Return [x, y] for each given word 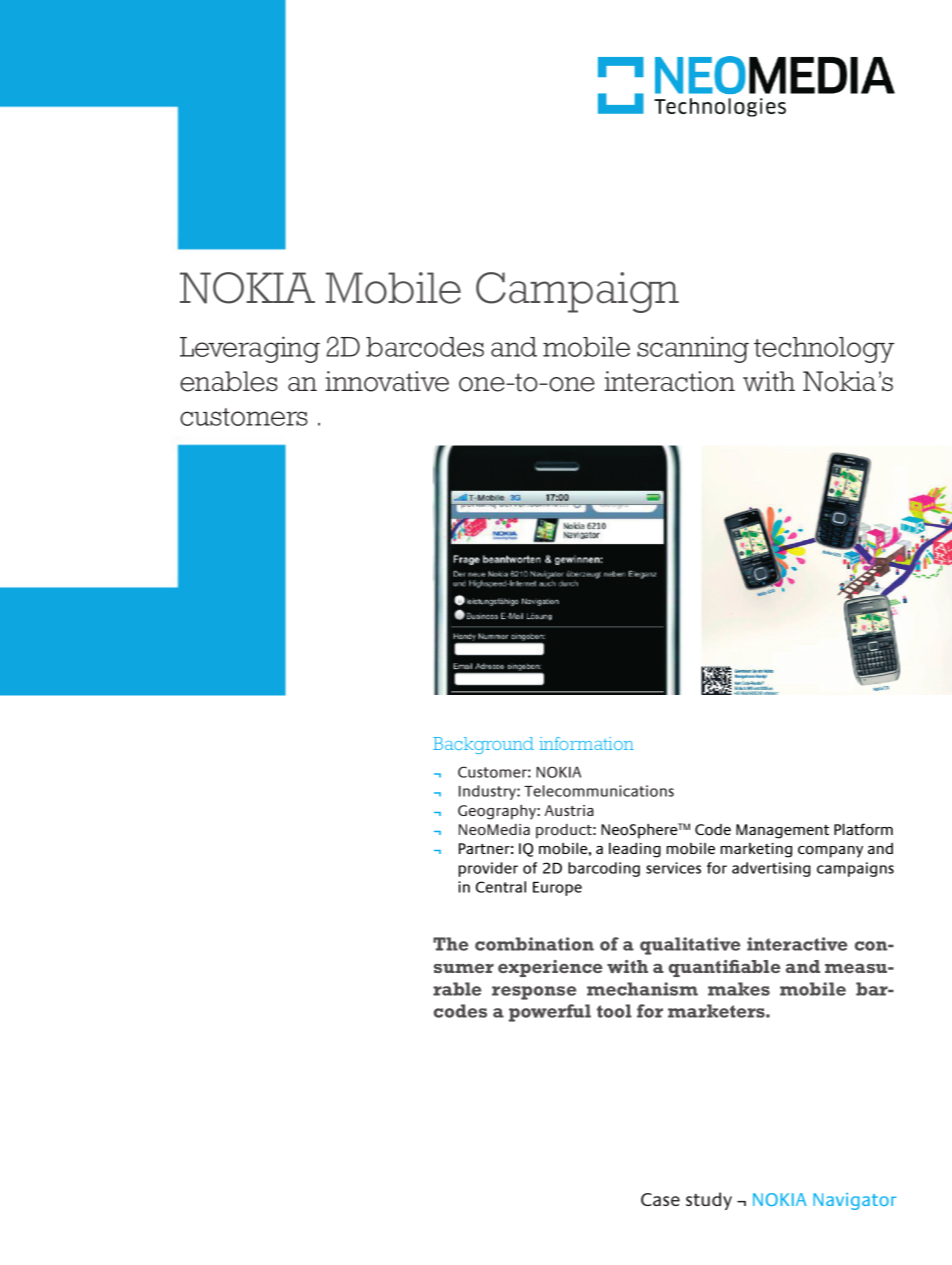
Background [483, 745]
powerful [550, 1013]
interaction [669, 381]
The [450, 944]
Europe [557, 889]
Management [782, 831]
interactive [797, 944]
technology [824, 350]
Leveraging [250, 349]
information [586, 743]
